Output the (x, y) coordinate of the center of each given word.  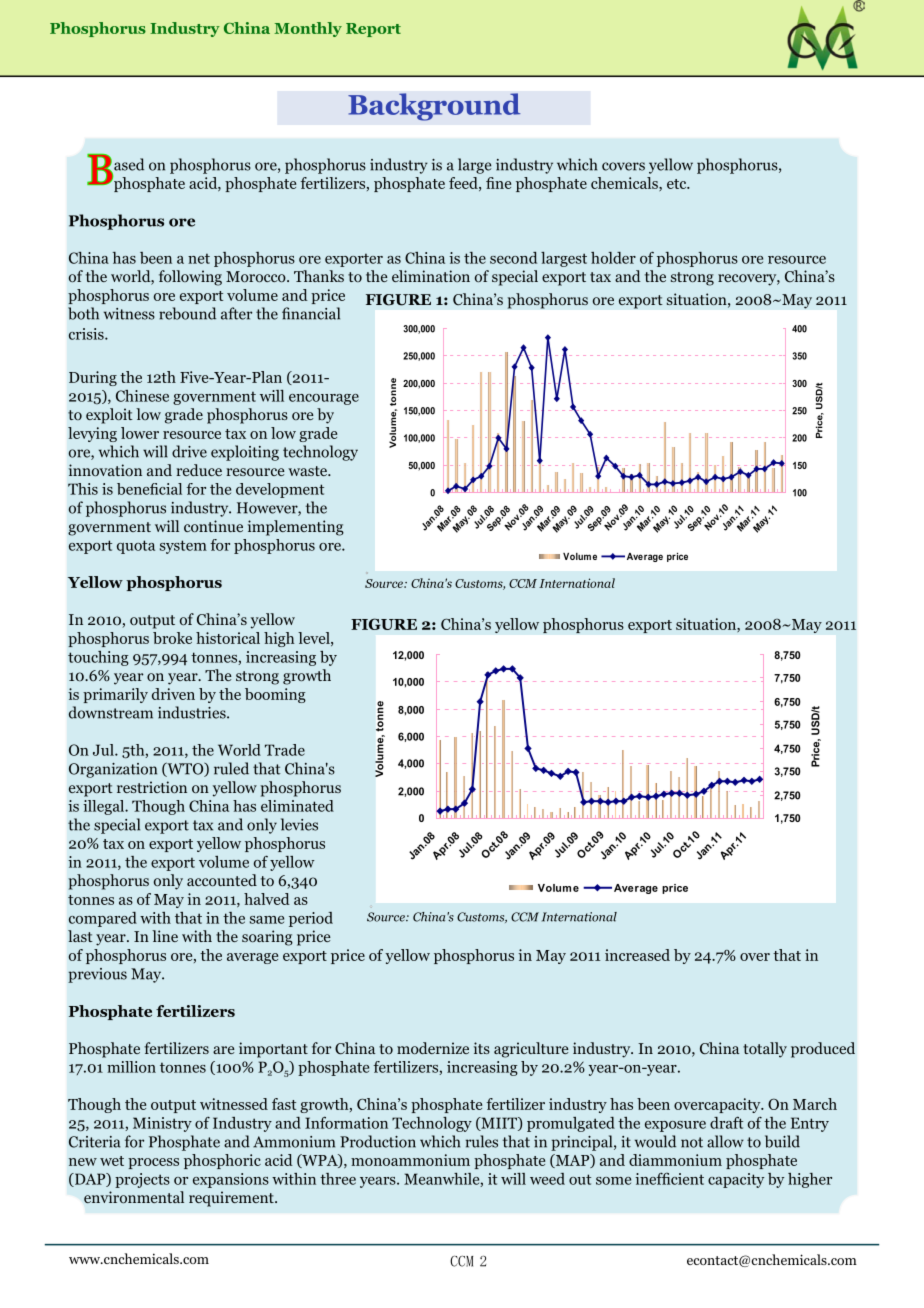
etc (678, 184)
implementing (296, 528)
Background (434, 107)
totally (765, 1050)
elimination (431, 276)
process (153, 1163)
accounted (222, 880)
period (311, 919)
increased (637, 955)
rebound (187, 313)
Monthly (308, 29)
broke (172, 638)
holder (613, 258)
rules (482, 1141)
